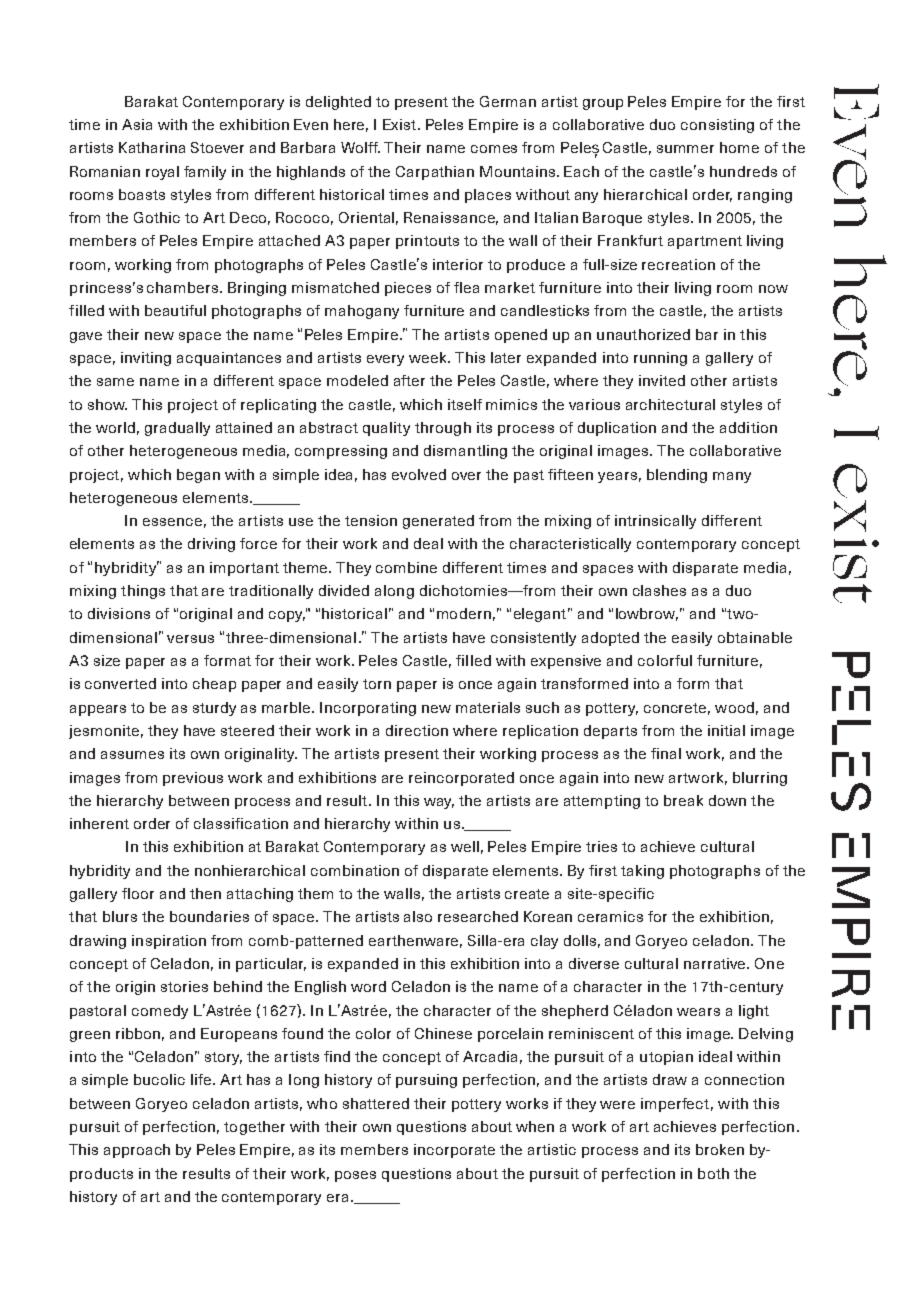 Image resolution: width=924 pixels, height=1308 pixels. What do you see at coordinates (137, 1151) in the screenshot?
I see `approach` at bounding box center [137, 1151].
